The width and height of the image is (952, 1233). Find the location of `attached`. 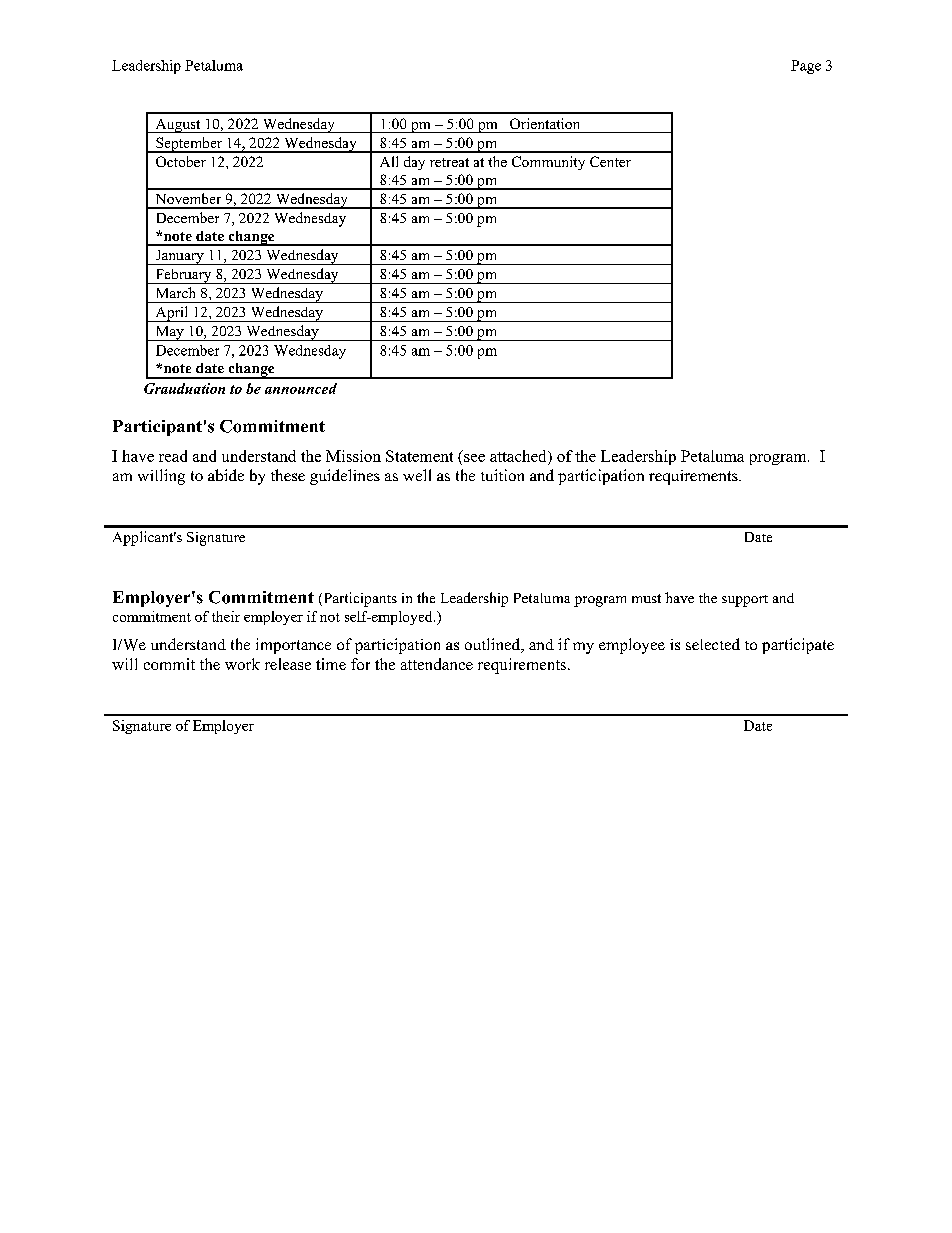

attached is located at coordinates (519, 456).
